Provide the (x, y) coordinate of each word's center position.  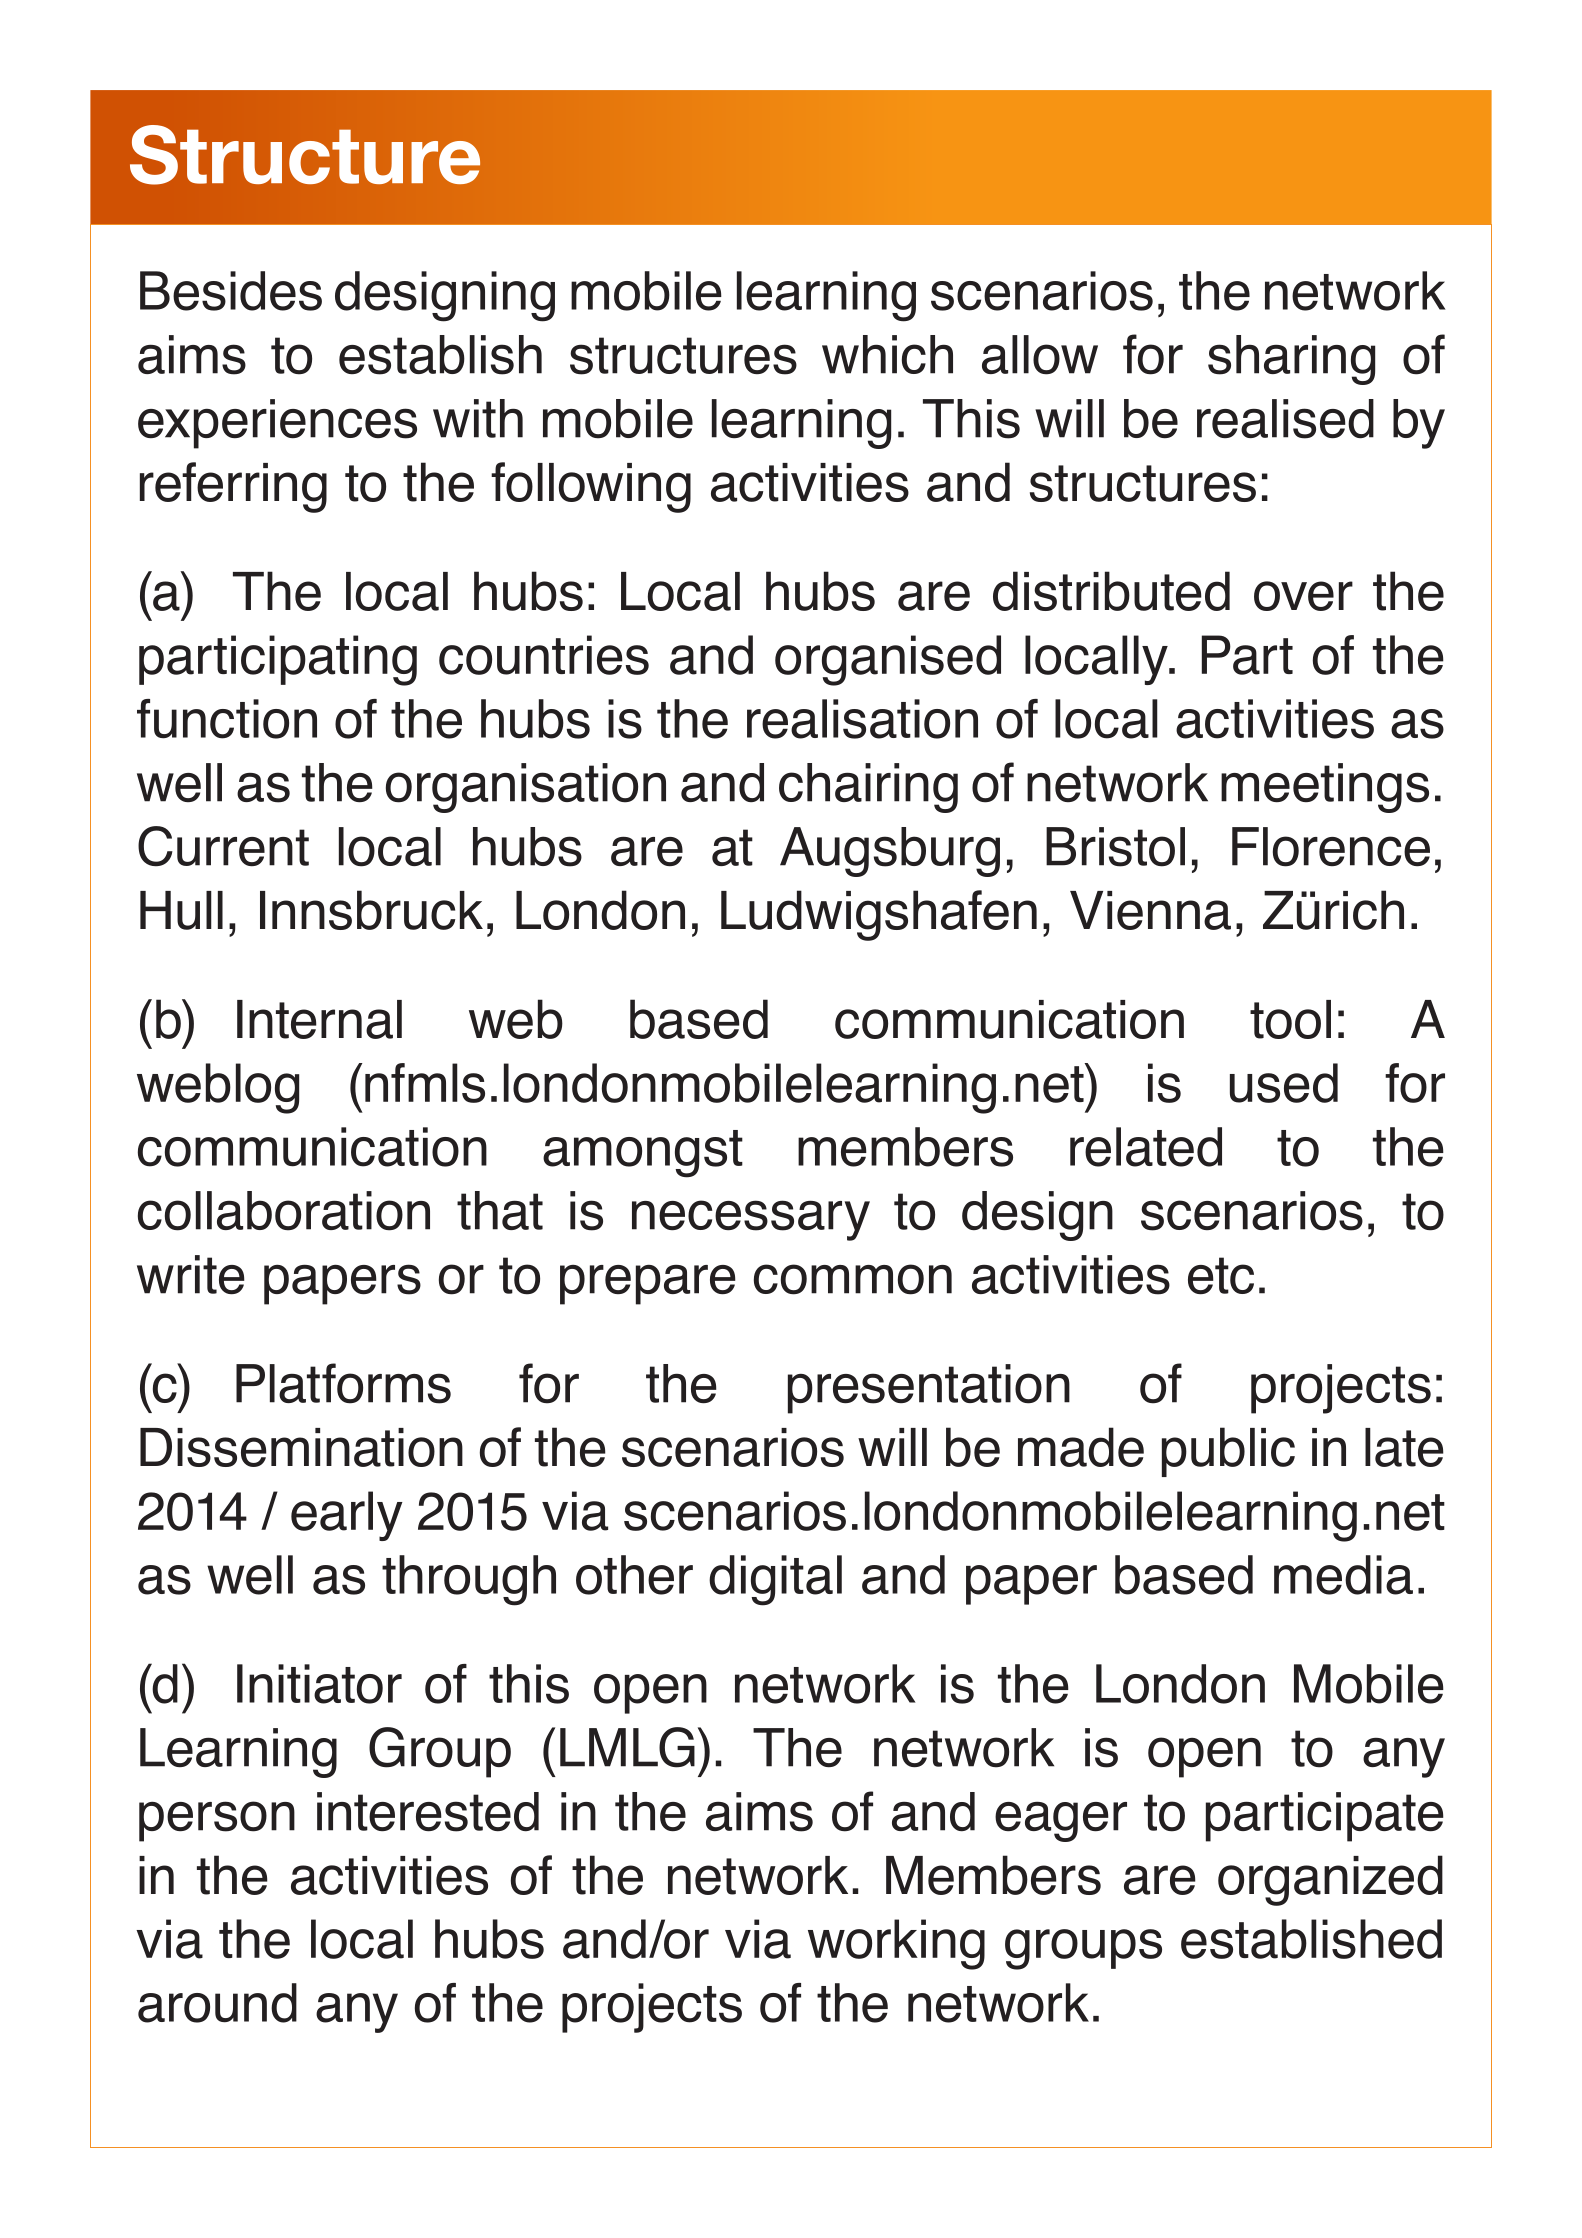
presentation (929, 1389)
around (217, 2003)
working (896, 1944)
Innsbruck (371, 910)
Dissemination (301, 1447)
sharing (1291, 360)
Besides (231, 291)
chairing (868, 788)
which (887, 354)
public (1228, 1452)
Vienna (1150, 910)
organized (1330, 1880)
